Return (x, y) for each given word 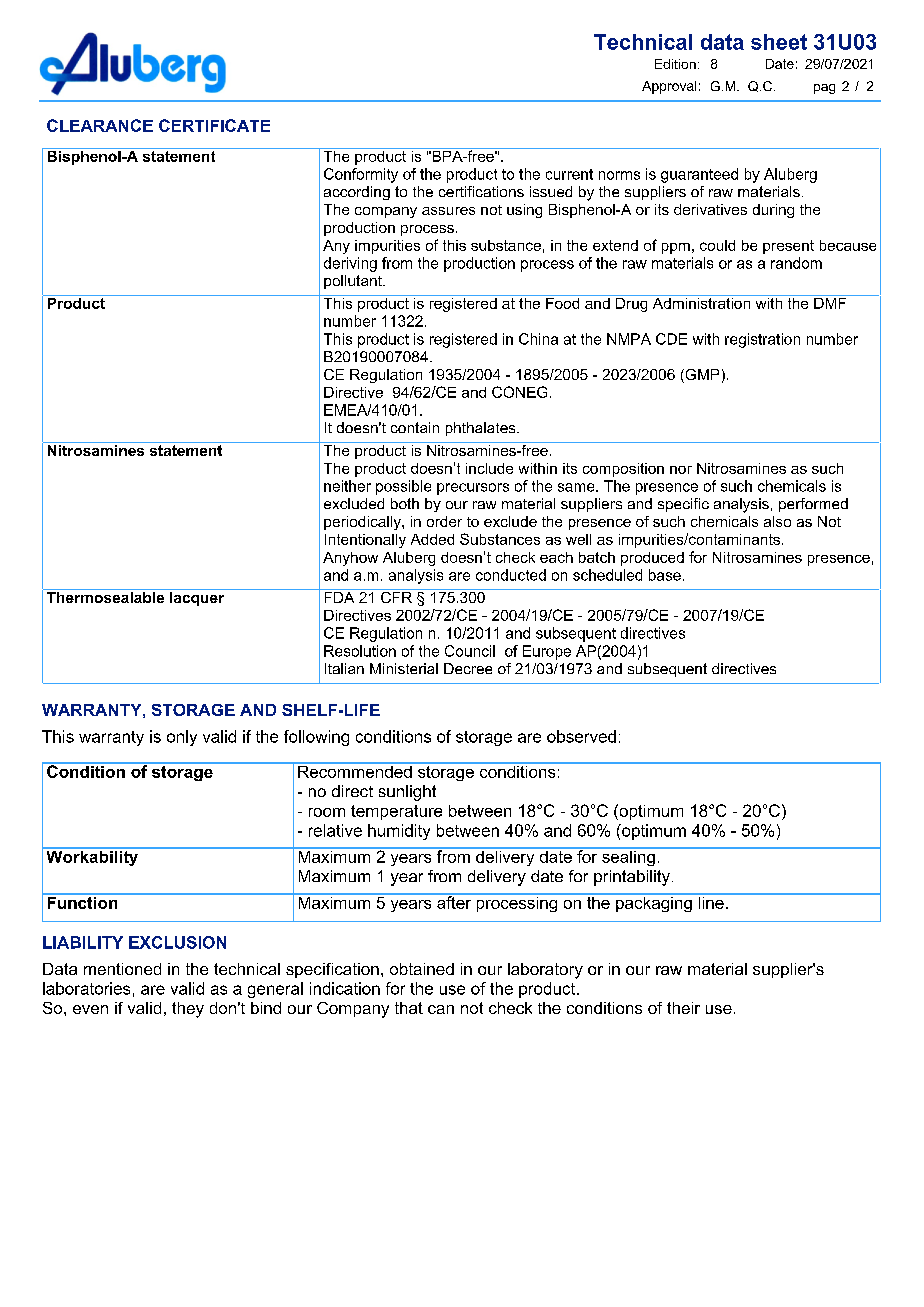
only (182, 738)
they (188, 1010)
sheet (779, 42)
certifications (481, 191)
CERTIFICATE (214, 125)
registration (762, 340)
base (665, 575)
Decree (468, 668)
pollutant (354, 282)
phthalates (482, 429)
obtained (422, 969)
